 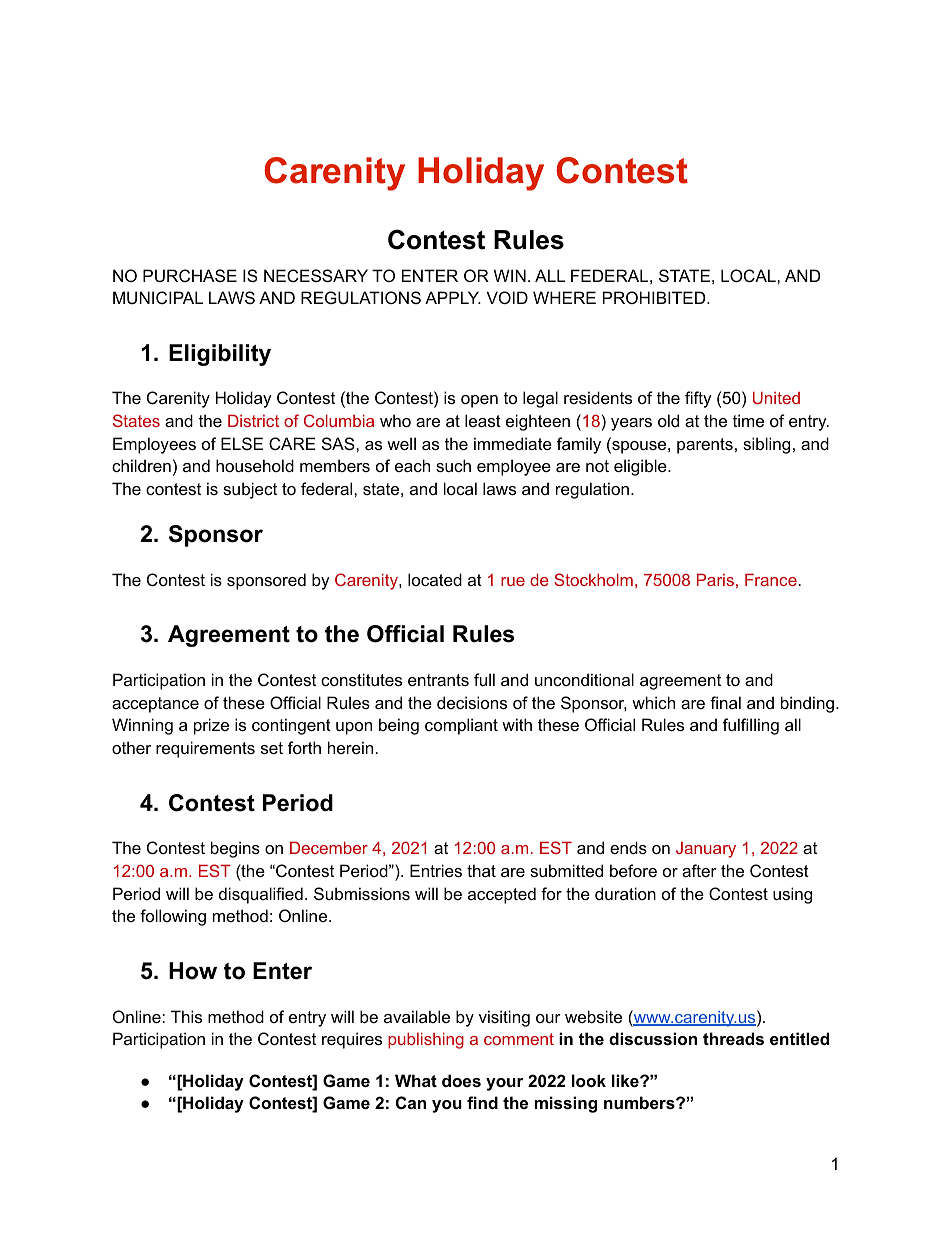 What do you see at coordinates (186, 1016) in the page?
I see `This` at bounding box center [186, 1016].
